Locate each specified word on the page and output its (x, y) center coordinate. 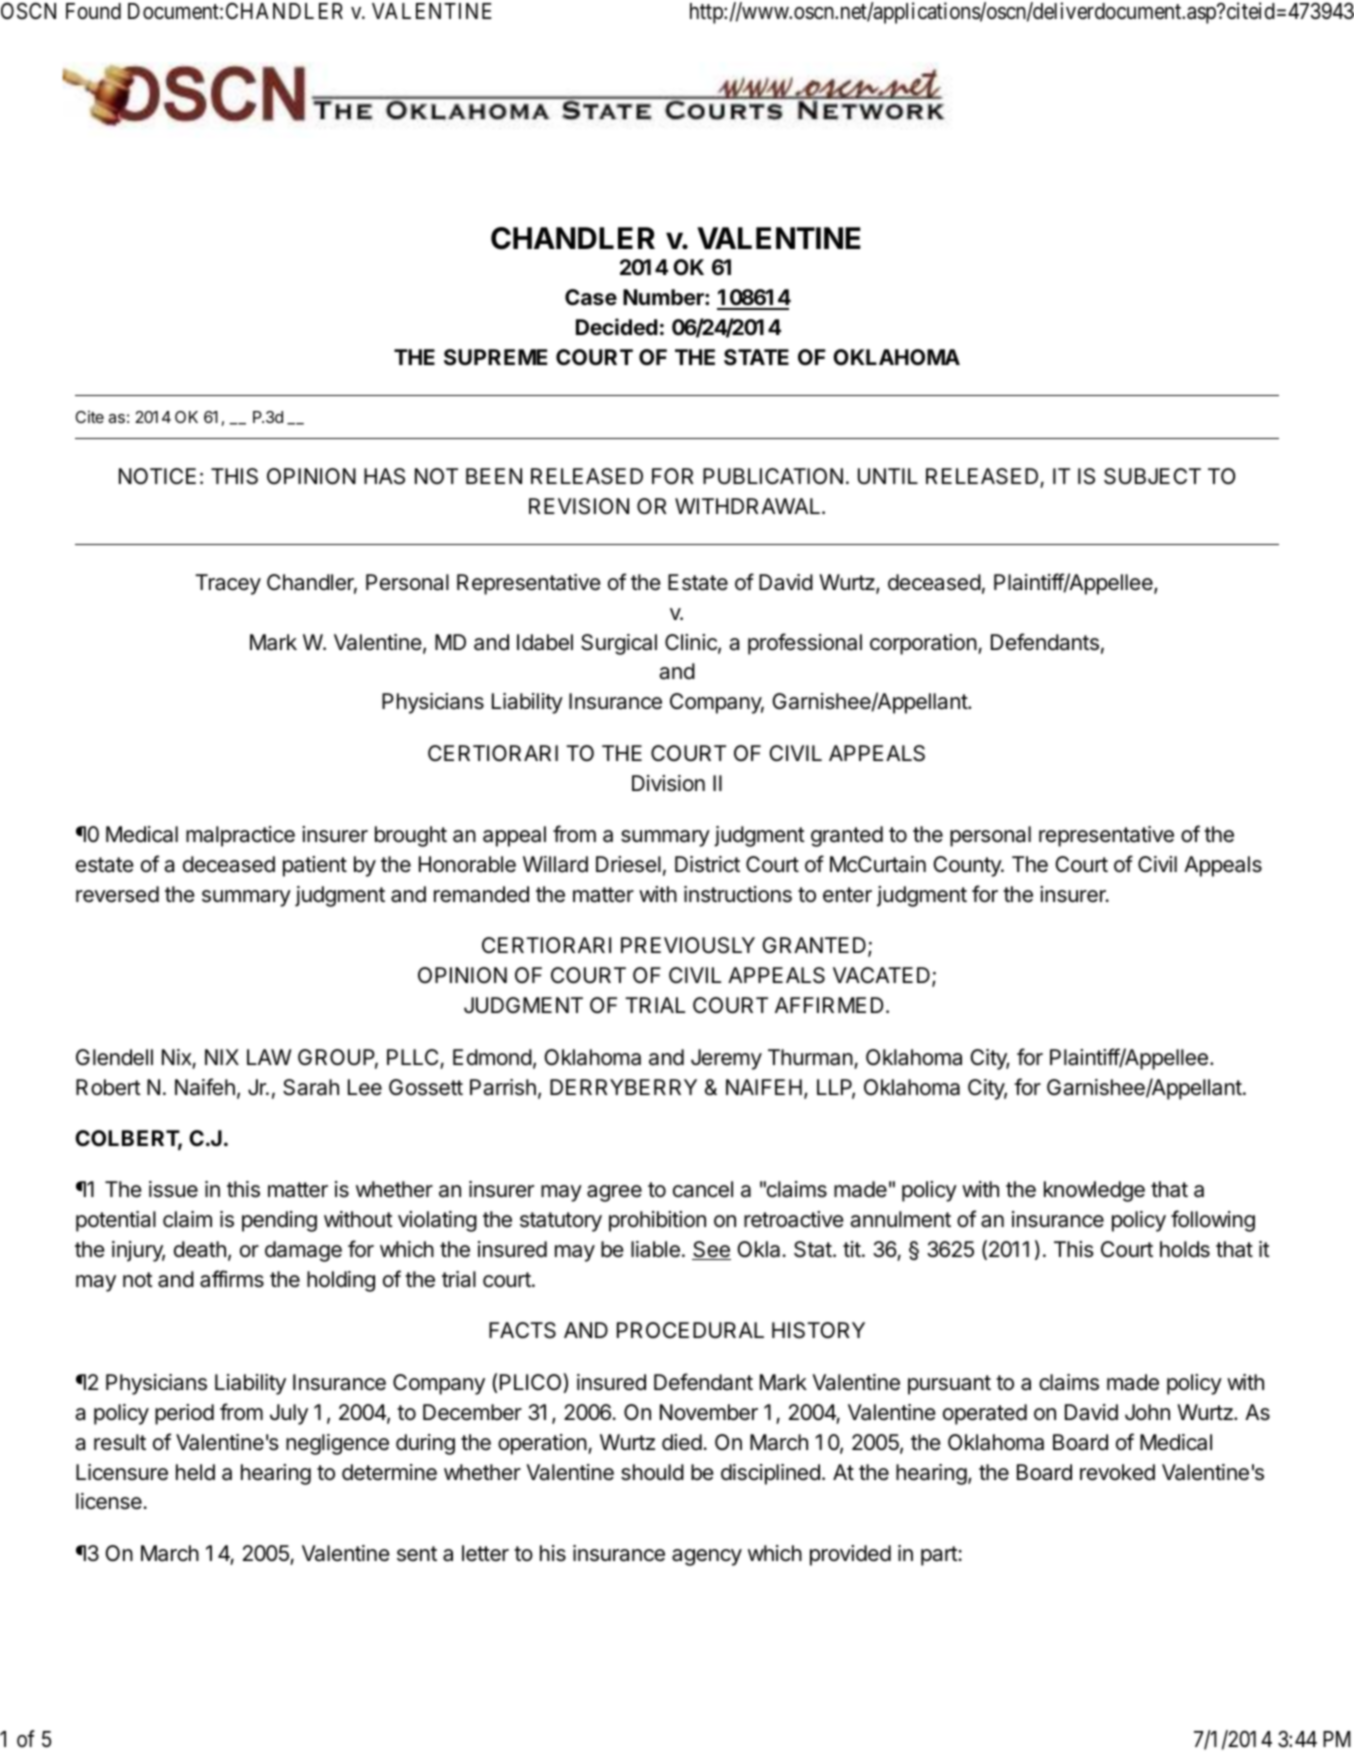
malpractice (240, 836)
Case (591, 297)
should (652, 1472)
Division (668, 783)
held (195, 1472)
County (968, 866)
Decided (617, 327)
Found (93, 11)
